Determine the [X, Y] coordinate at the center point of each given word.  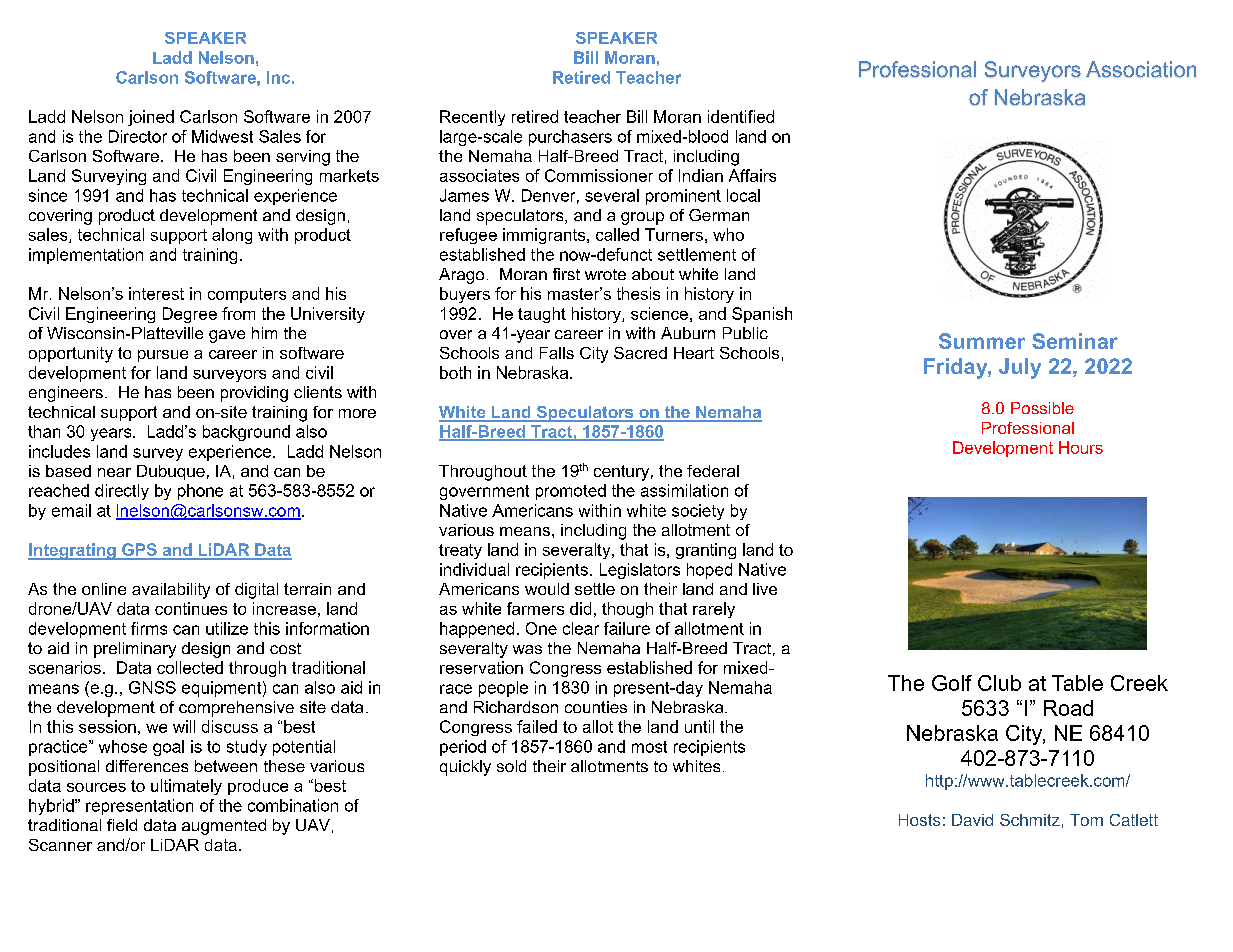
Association [1141, 69]
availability [171, 591]
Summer [982, 341]
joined [151, 118]
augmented [224, 827]
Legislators [640, 571]
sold [511, 766]
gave [227, 336]
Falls [557, 353]
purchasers [570, 138]
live [765, 589]
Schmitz [1030, 820]
